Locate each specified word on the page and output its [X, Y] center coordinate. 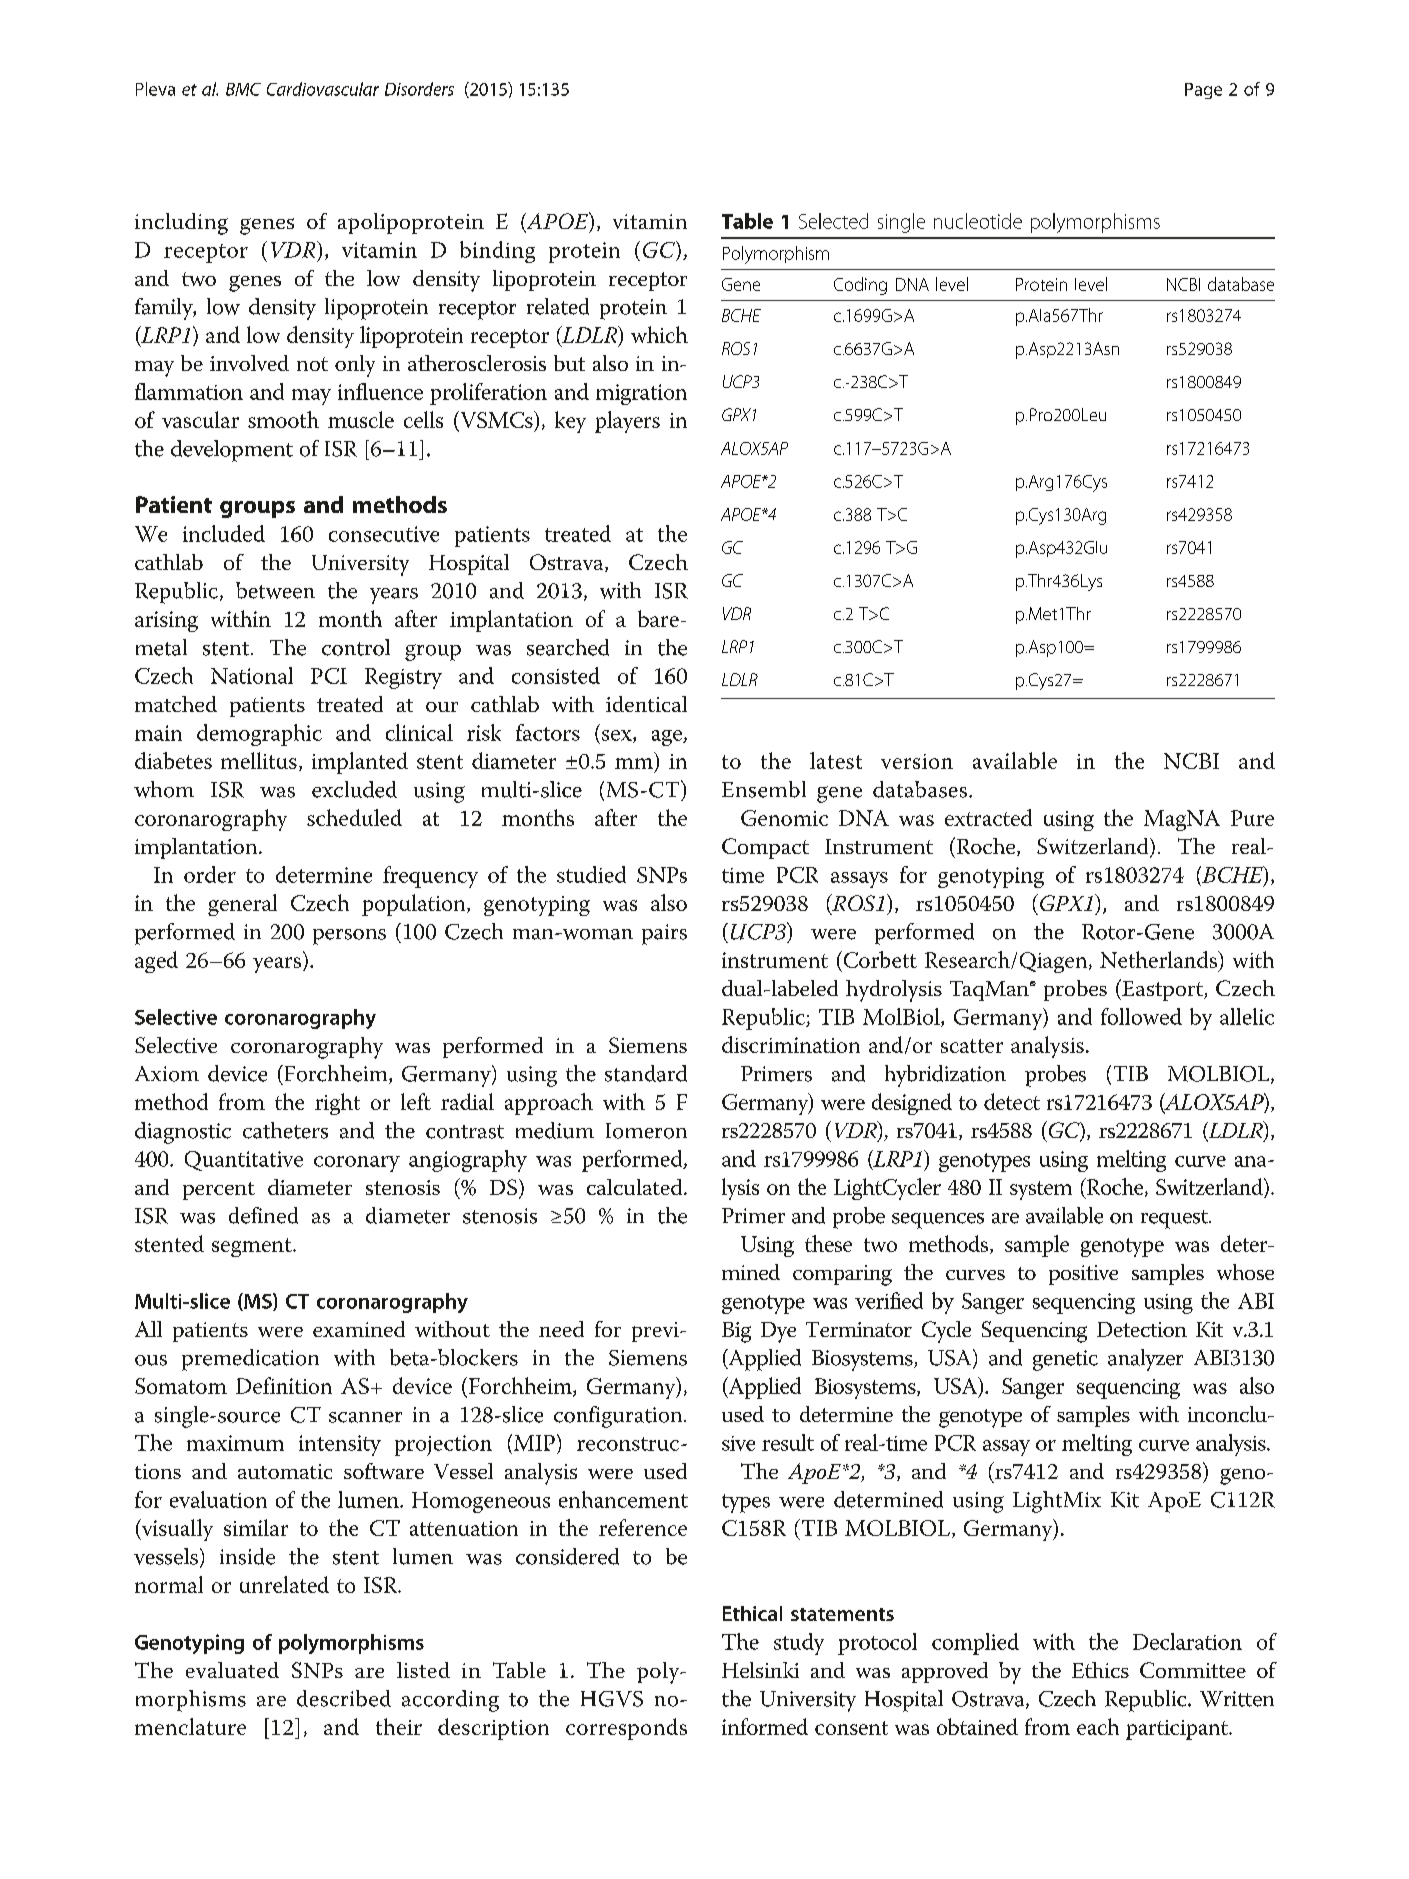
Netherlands [1159, 959]
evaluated [232, 1670]
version [917, 761]
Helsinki [760, 1670]
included [224, 533]
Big [736, 1332]
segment [253, 1247]
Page [1203, 91]
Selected [833, 221]
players [627, 422]
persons [349, 937]
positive [1083, 1275]
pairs [664, 934]
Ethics [1100, 1670]
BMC [243, 89]
